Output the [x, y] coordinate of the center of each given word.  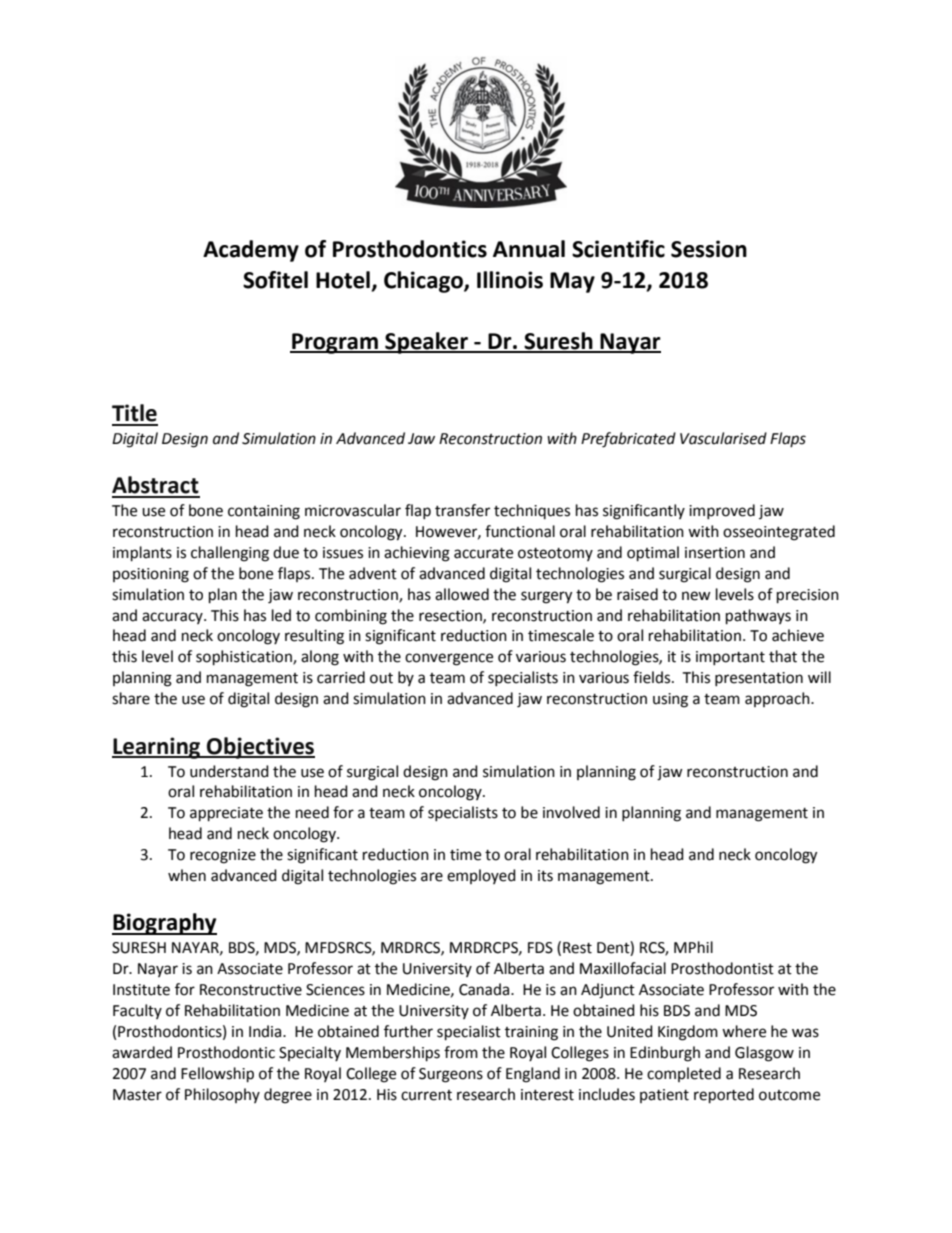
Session [709, 249]
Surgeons [451, 1075]
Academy [251, 251]
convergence [449, 659]
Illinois [510, 280]
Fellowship [217, 1075]
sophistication [245, 658]
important [730, 658]
